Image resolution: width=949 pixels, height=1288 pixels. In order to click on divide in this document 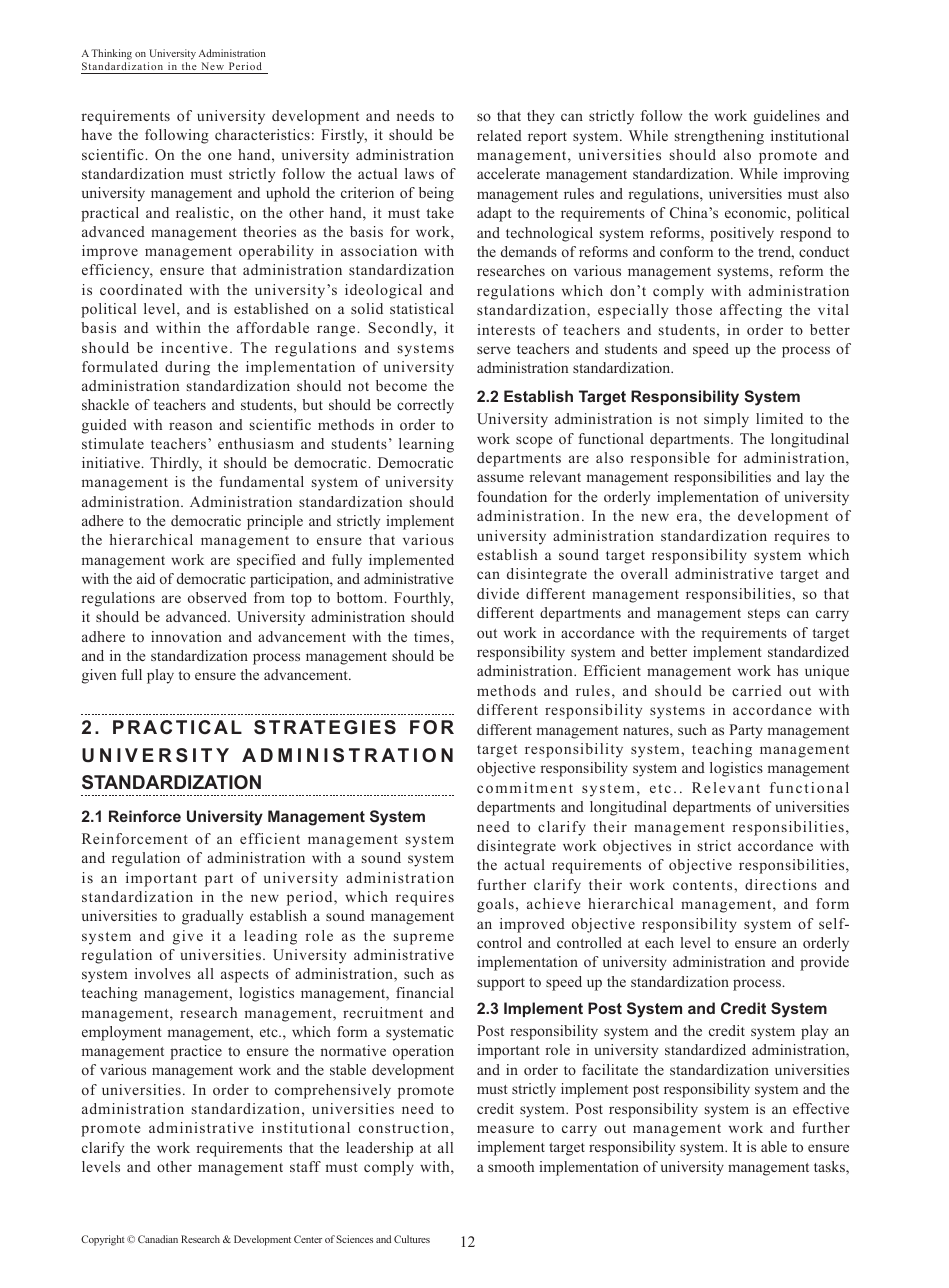, I will do `click(498, 593)`.
